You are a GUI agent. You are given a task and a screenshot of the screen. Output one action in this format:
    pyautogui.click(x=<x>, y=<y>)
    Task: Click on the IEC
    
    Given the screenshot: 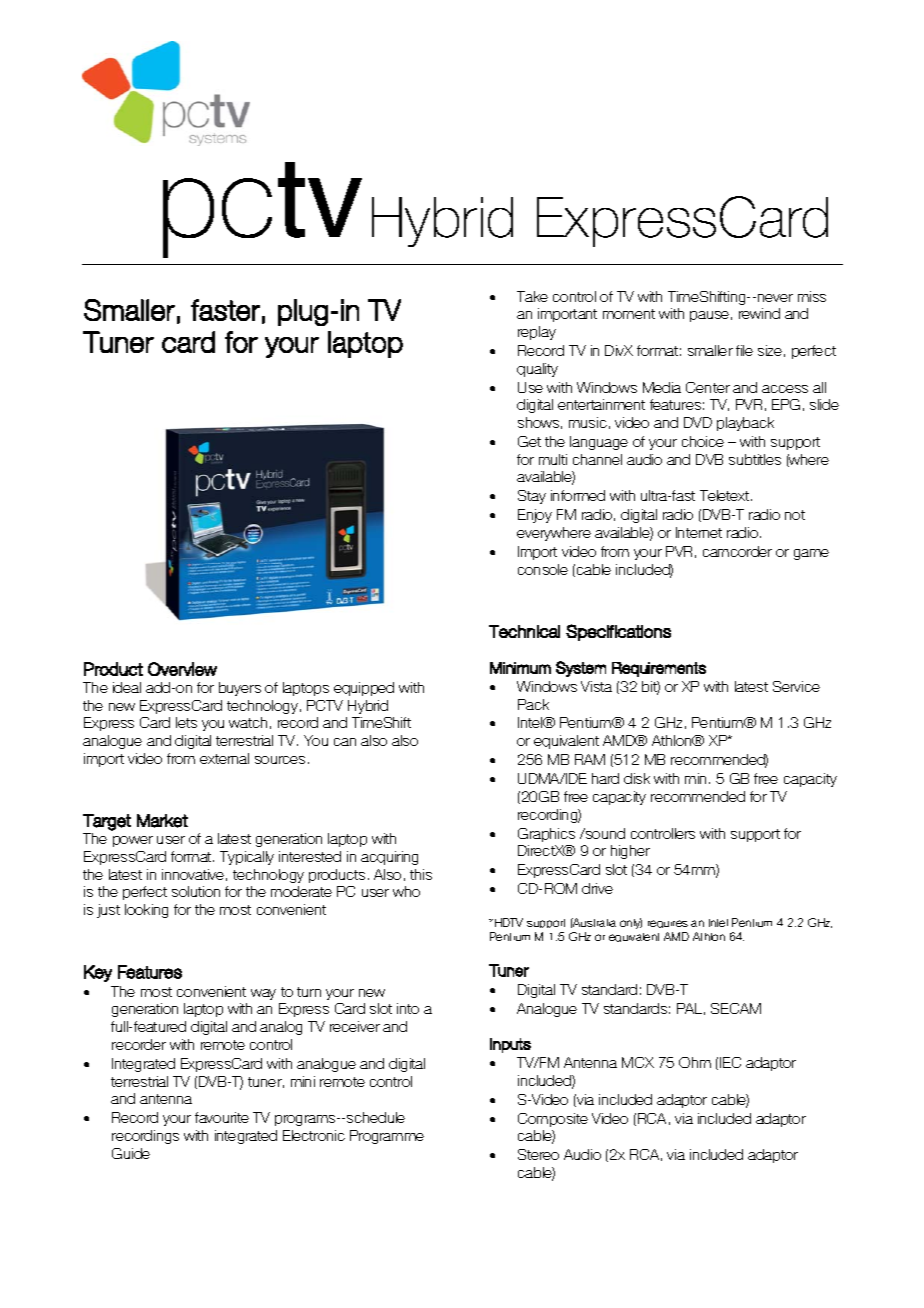 What is the action you would take?
    pyautogui.click(x=730, y=1062)
